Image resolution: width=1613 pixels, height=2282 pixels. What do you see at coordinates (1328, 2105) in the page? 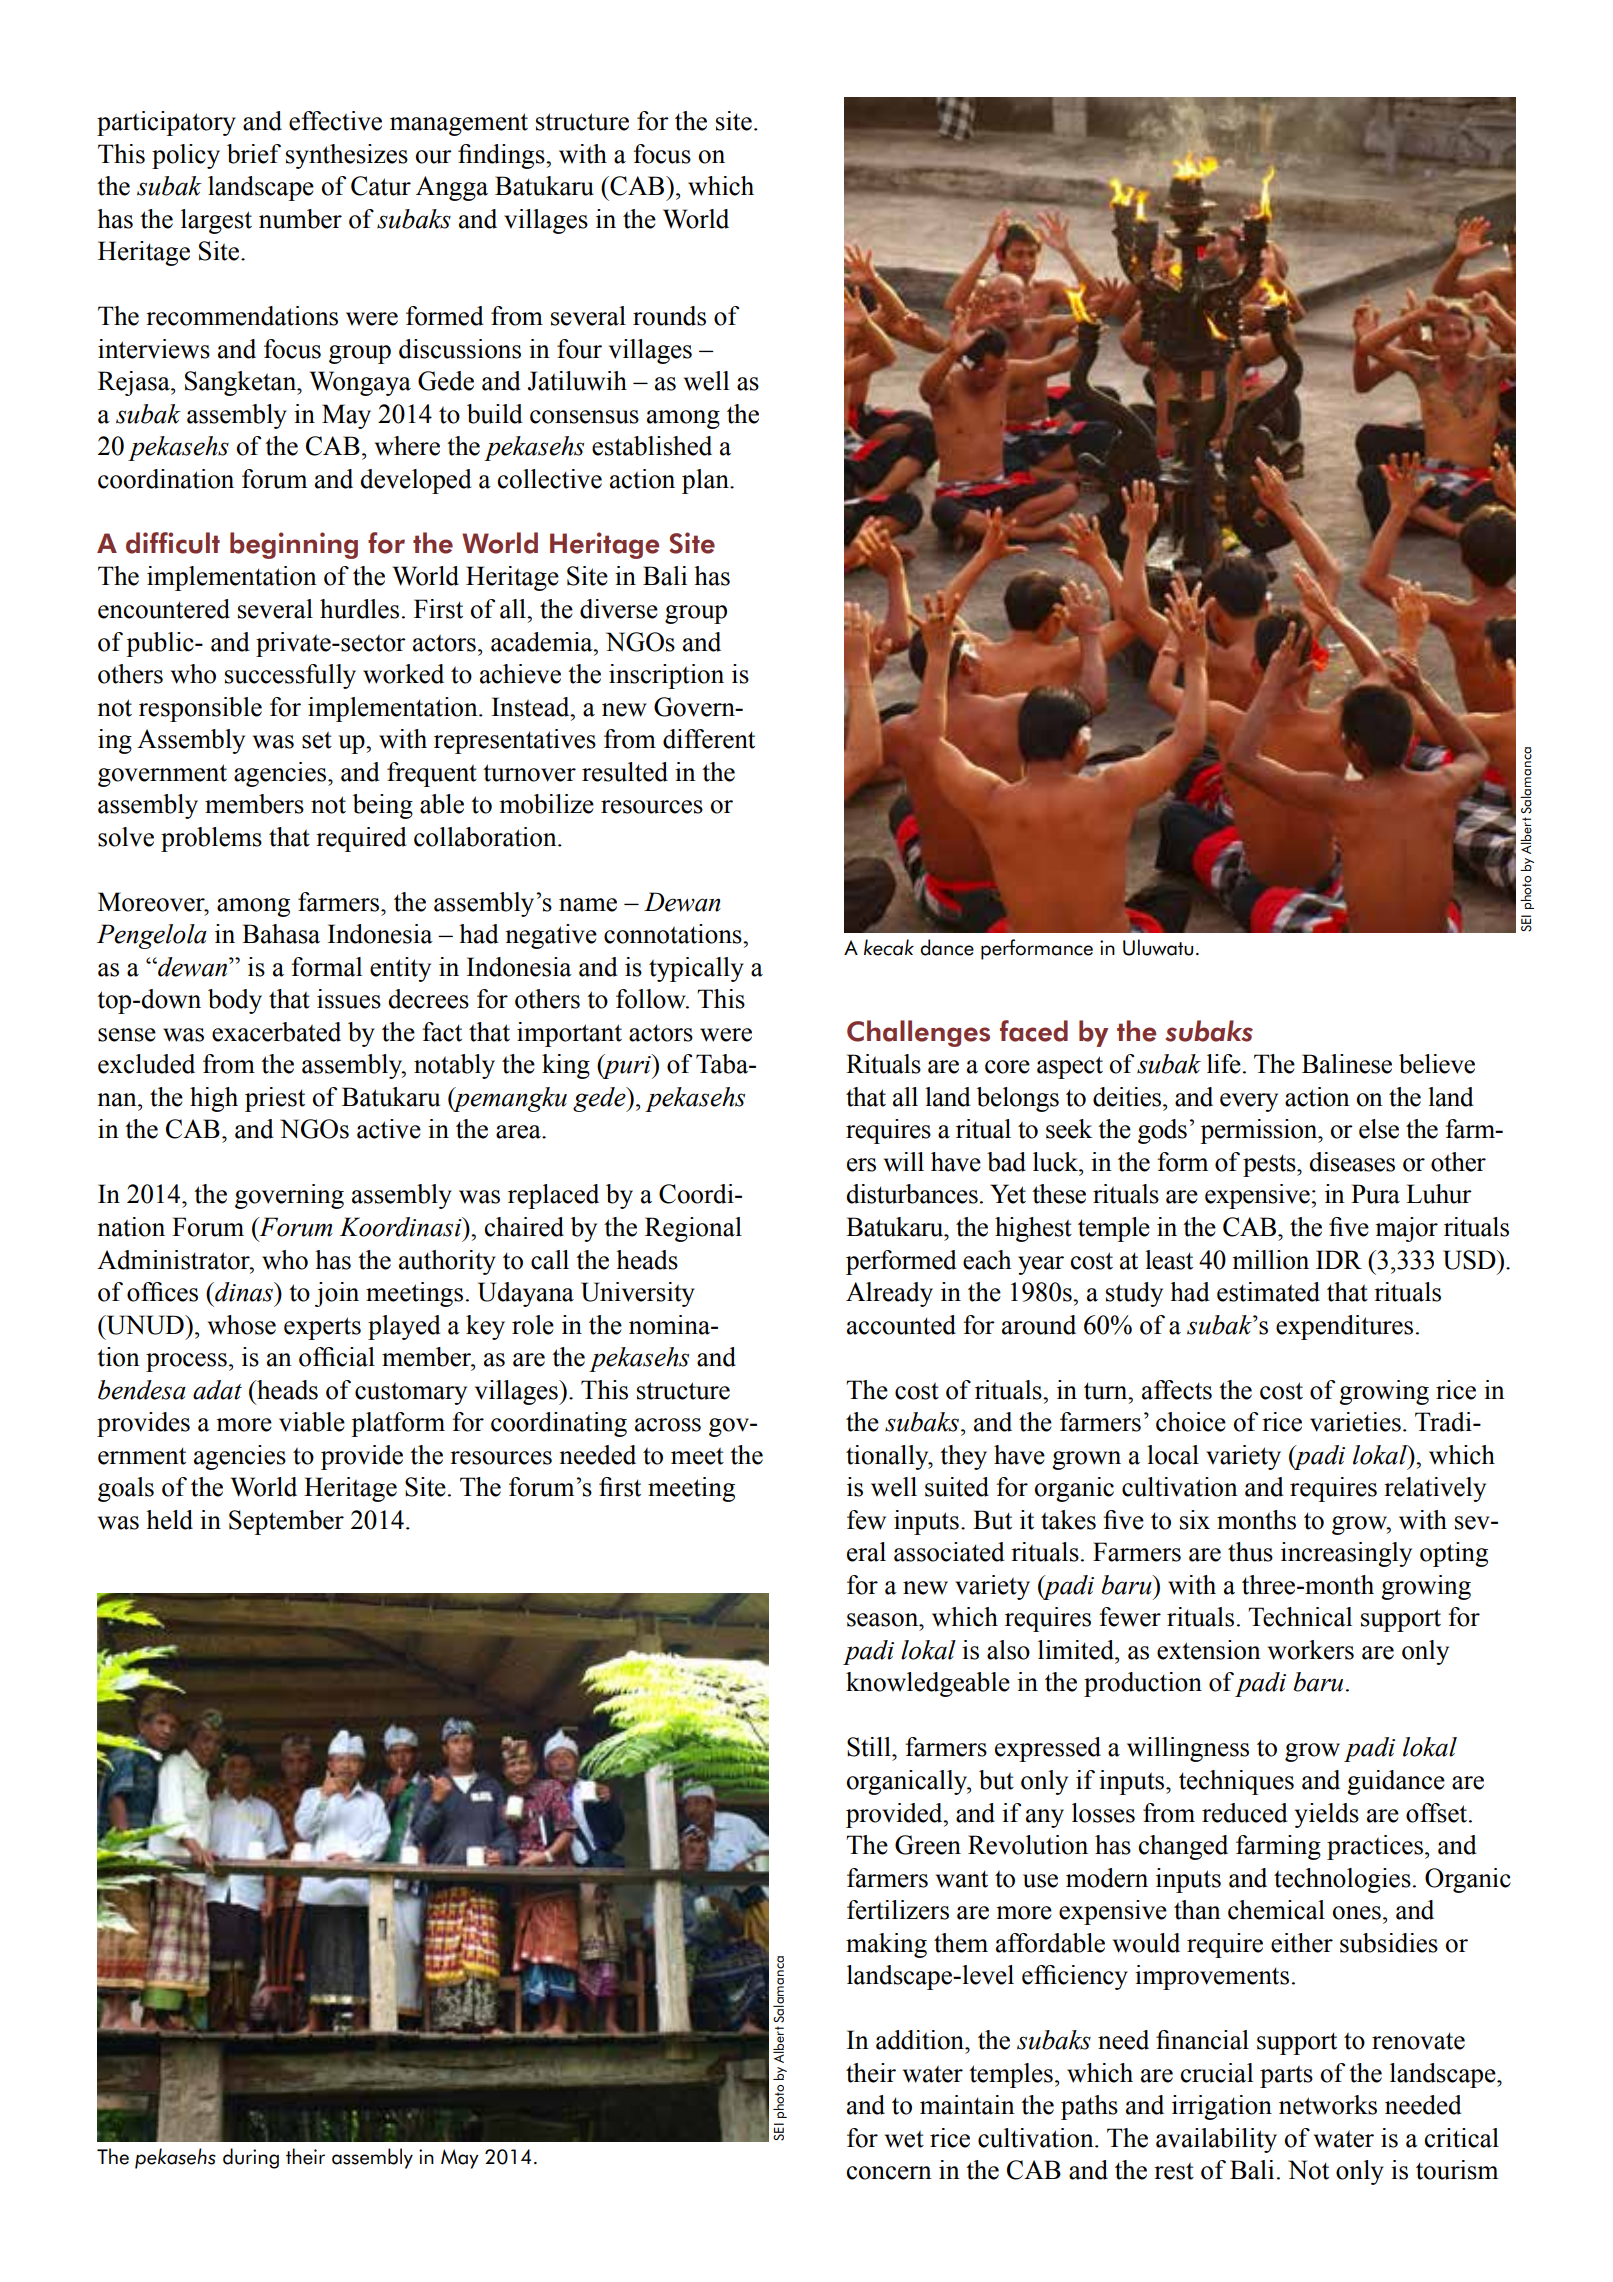
I see `networks` at bounding box center [1328, 2105].
